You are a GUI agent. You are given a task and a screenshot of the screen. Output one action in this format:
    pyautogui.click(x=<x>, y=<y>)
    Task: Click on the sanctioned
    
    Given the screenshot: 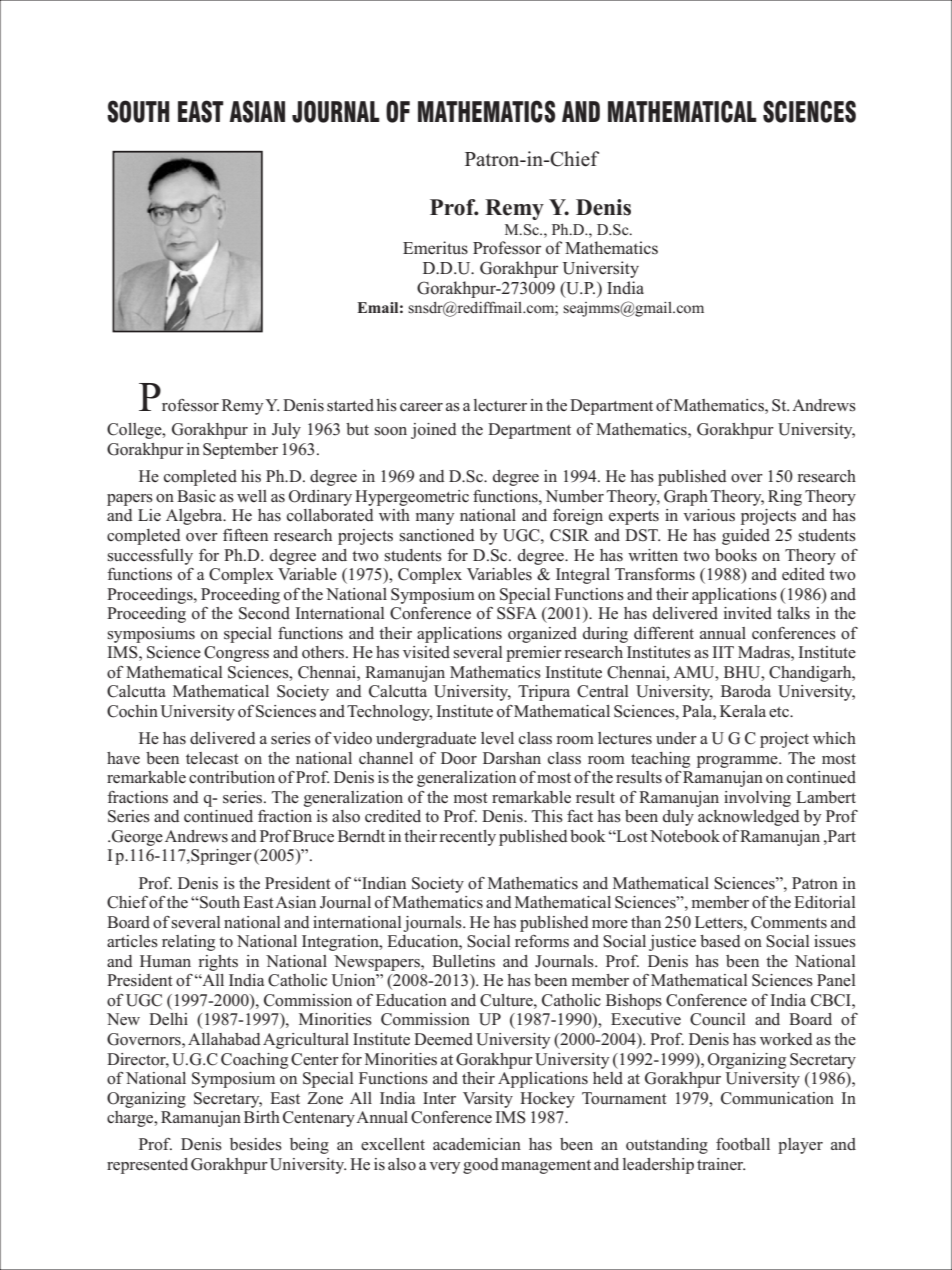 What is the action you would take?
    pyautogui.click(x=437, y=535)
